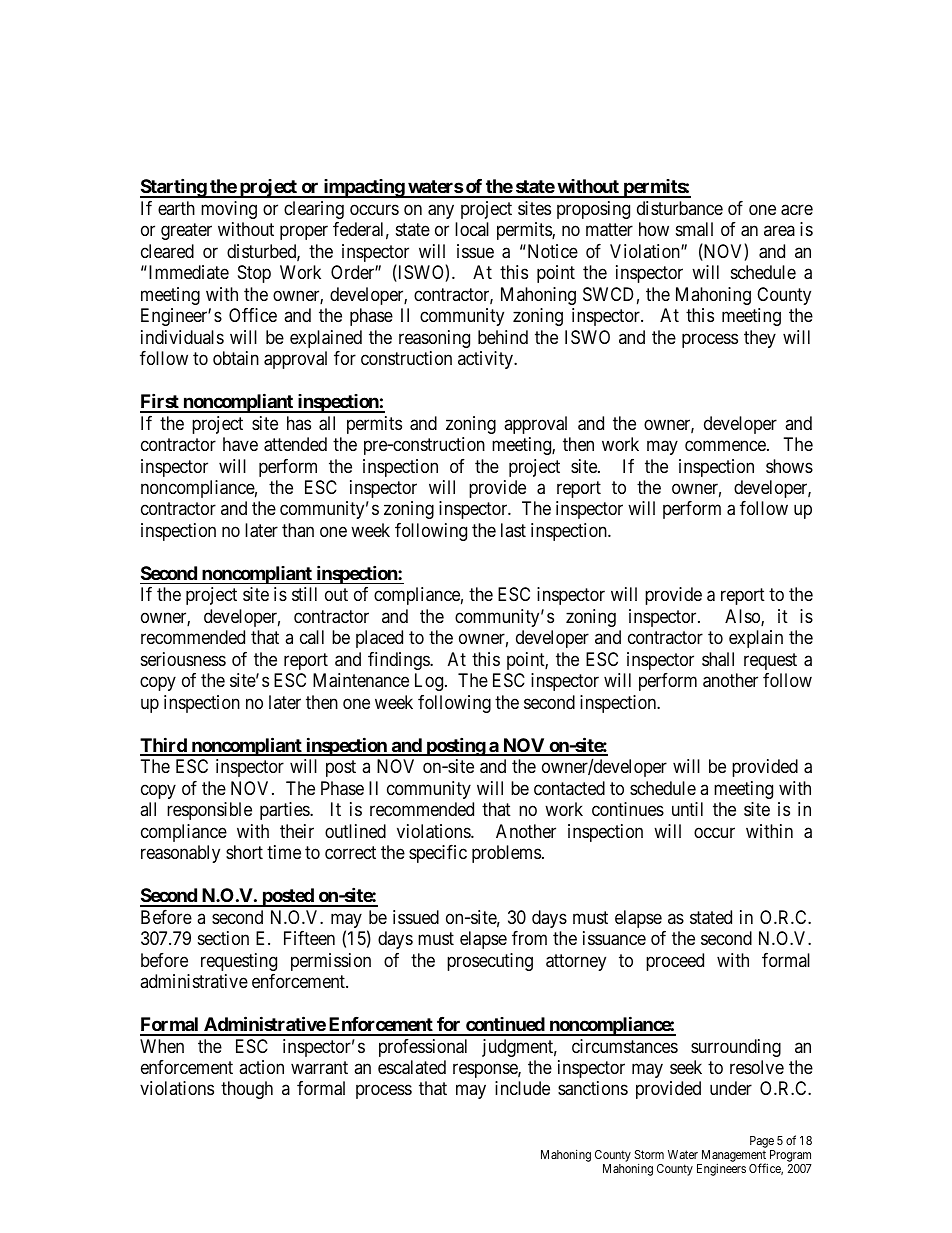 The image size is (952, 1233). Describe the element at coordinates (694, 229) in the screenshot. I see `small` at that location.
